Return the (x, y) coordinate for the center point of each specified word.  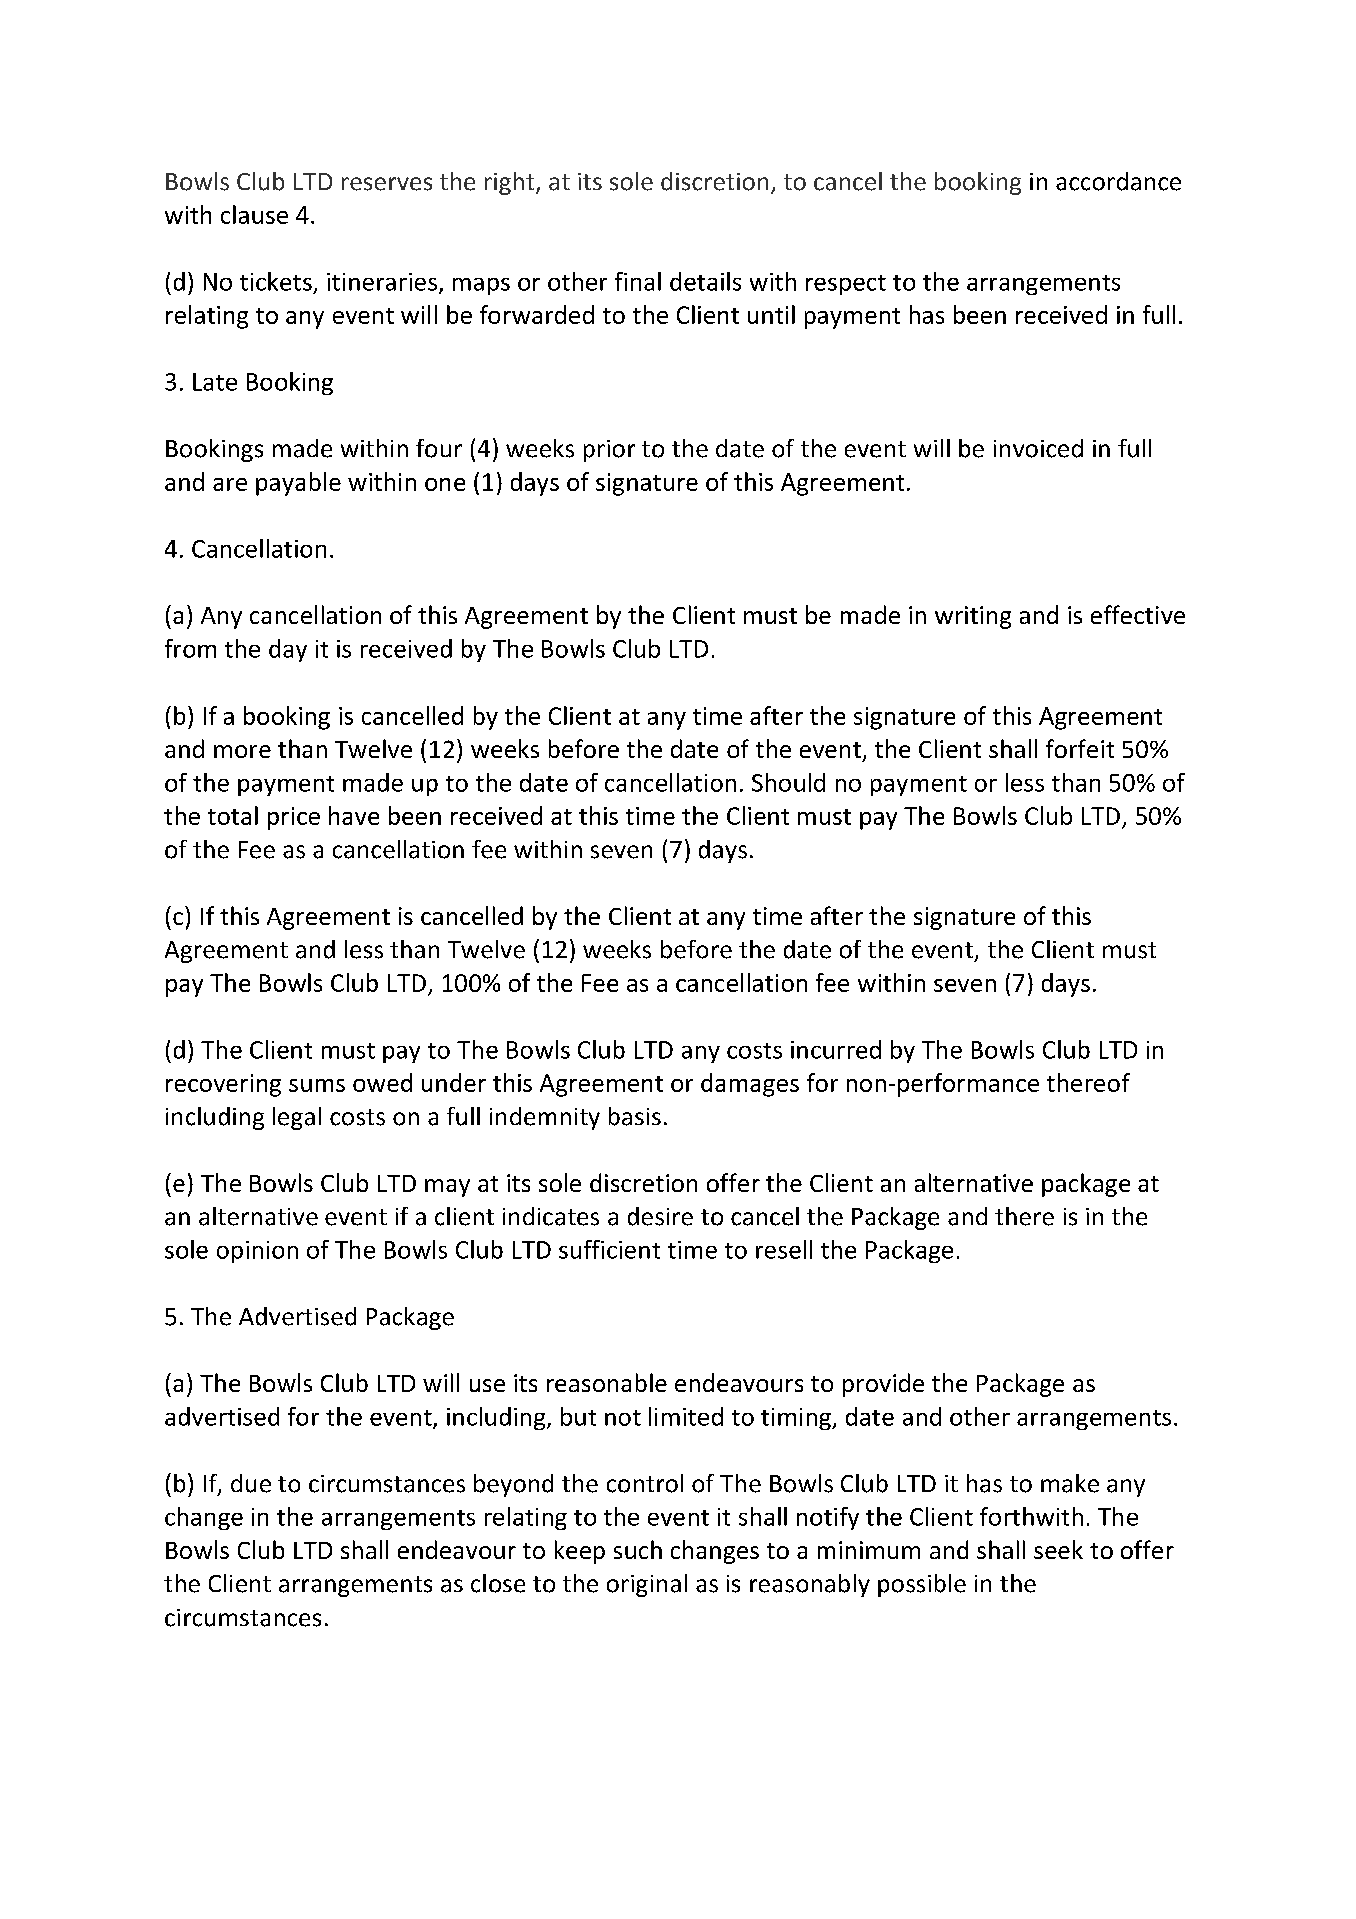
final (638, 281)
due (251, 1483)
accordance (1118, 181)
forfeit (1080, 748)
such (638, 1549)
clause (254, 214)
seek (1058, 1549)
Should (788, 782)
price (294, 818)
